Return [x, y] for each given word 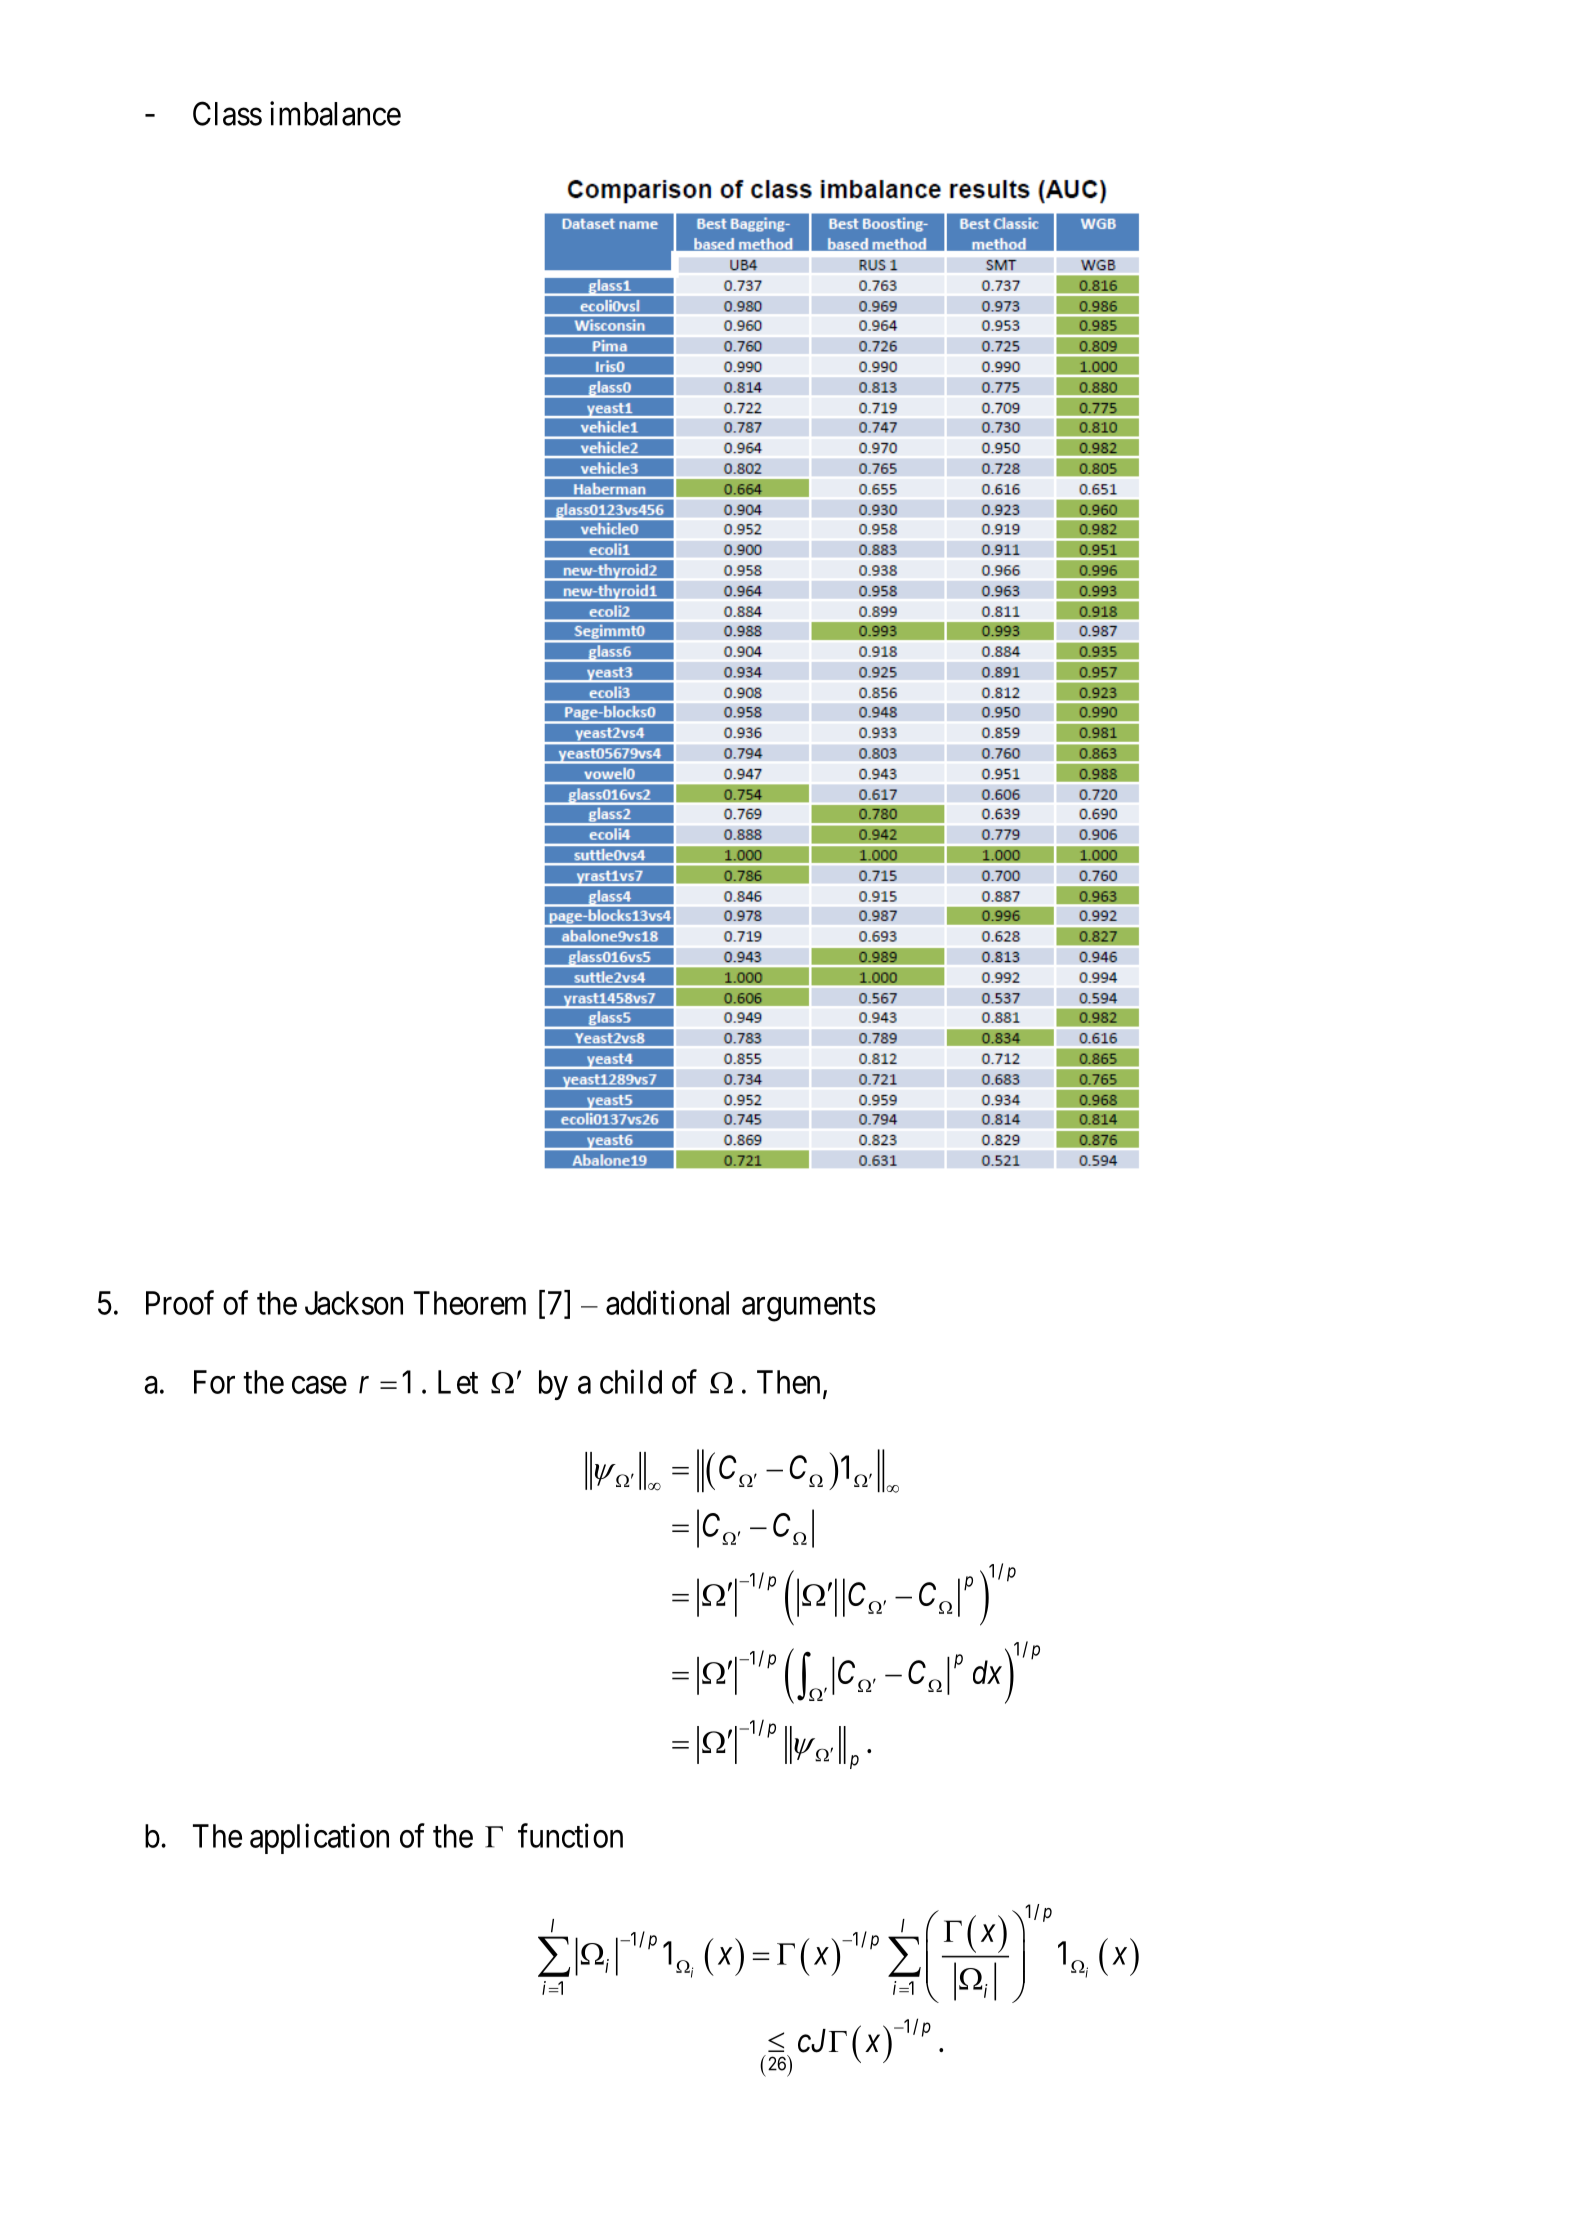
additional [667, 1302]
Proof [180, 1302]
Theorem [470, 1303]
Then [788, 1382]
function [570, 1835]
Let [458, 1382]
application [319, 1838]
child [631, 1381]
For [214, 1382]
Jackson [354, 1303]
